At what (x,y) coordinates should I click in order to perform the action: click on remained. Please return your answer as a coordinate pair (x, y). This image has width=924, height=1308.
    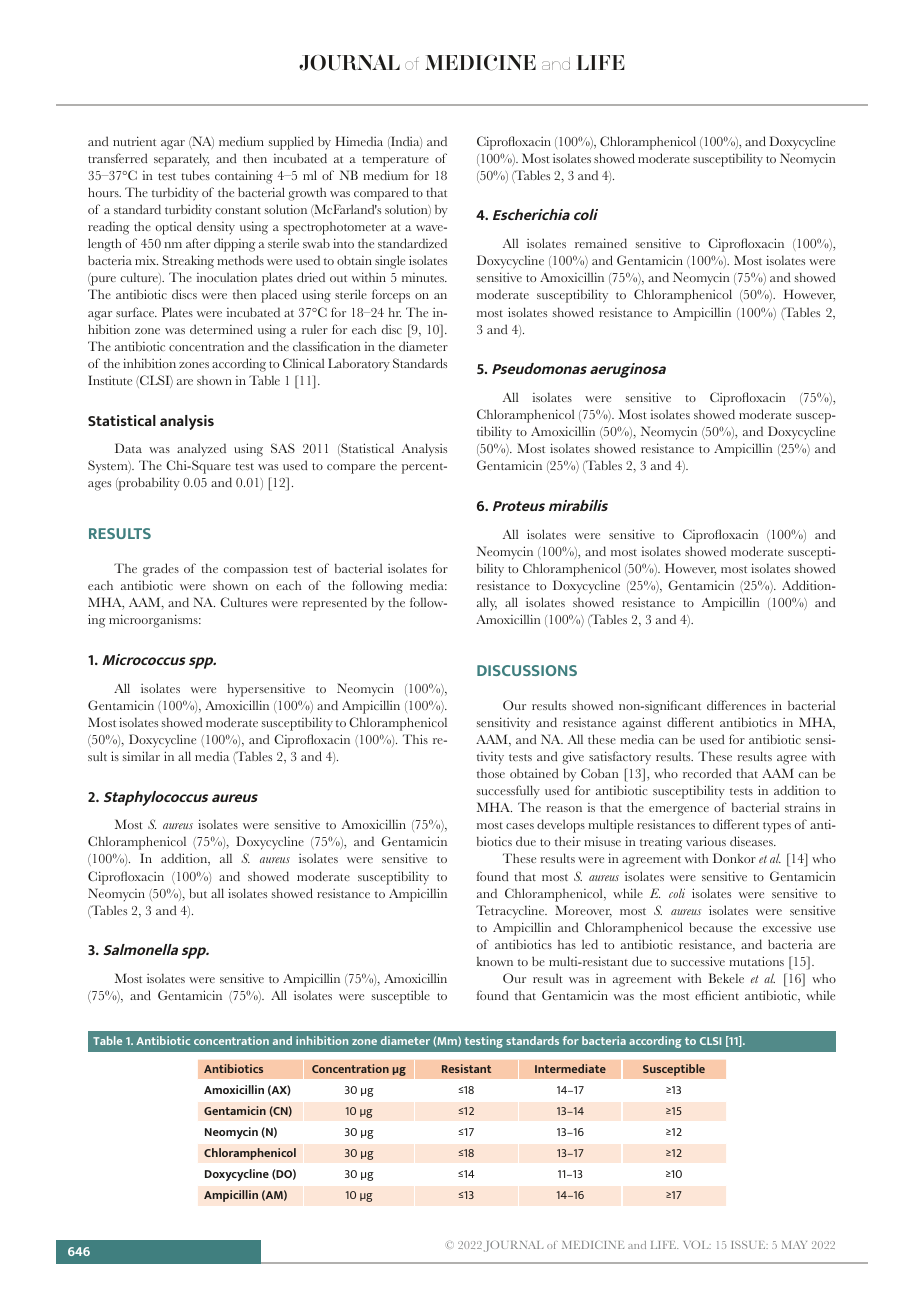
    Looking at the image, I should click on (601, 243).
